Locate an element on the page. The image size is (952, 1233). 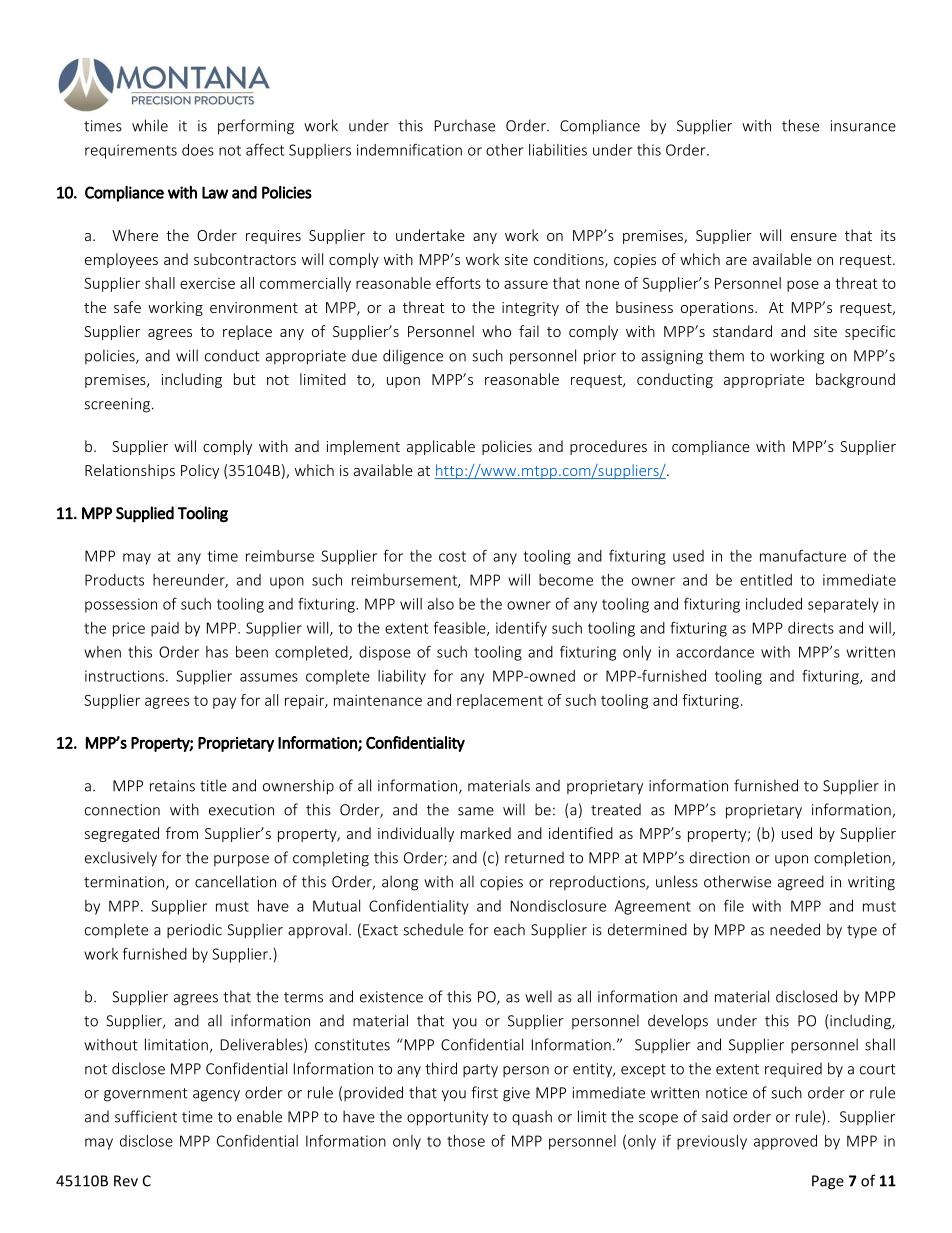
these is located at coordinates (800, 125).
